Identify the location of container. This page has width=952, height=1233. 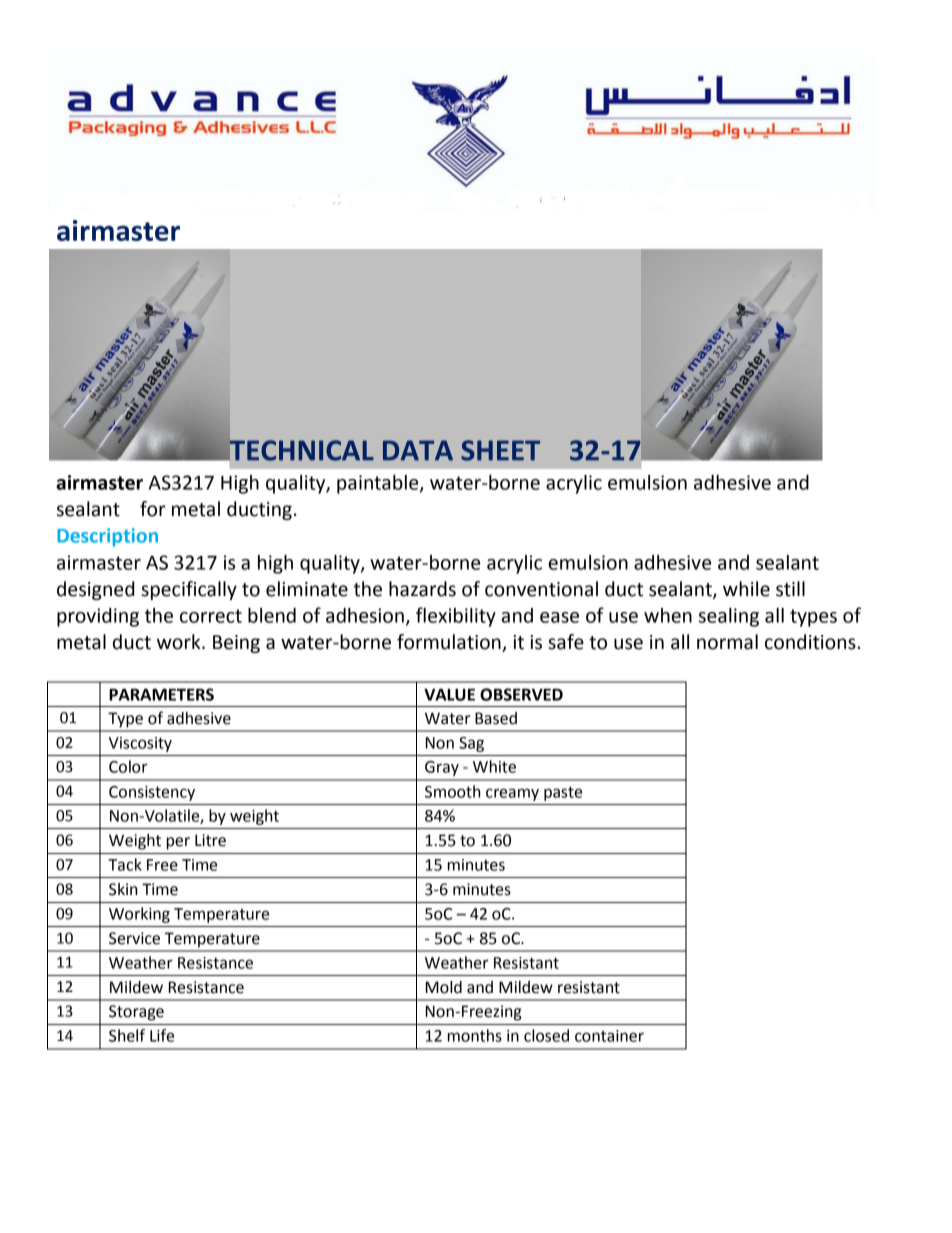
(609, 1036).
